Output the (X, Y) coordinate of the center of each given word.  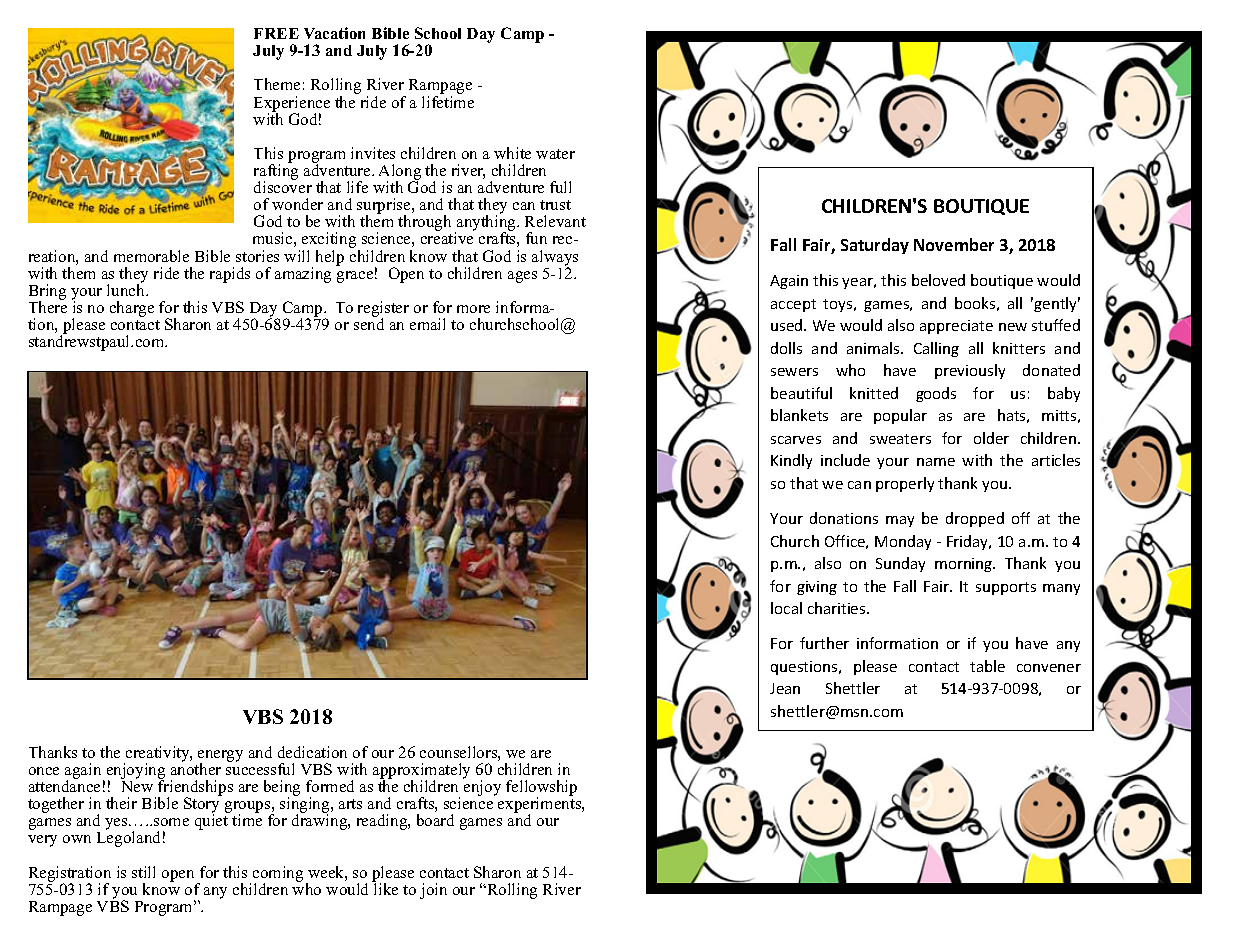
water (555, 154)
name (936, 462)
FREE (276, 33)
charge (132, 309)
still (143, 872)
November (954, 244)
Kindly (791, 461)
